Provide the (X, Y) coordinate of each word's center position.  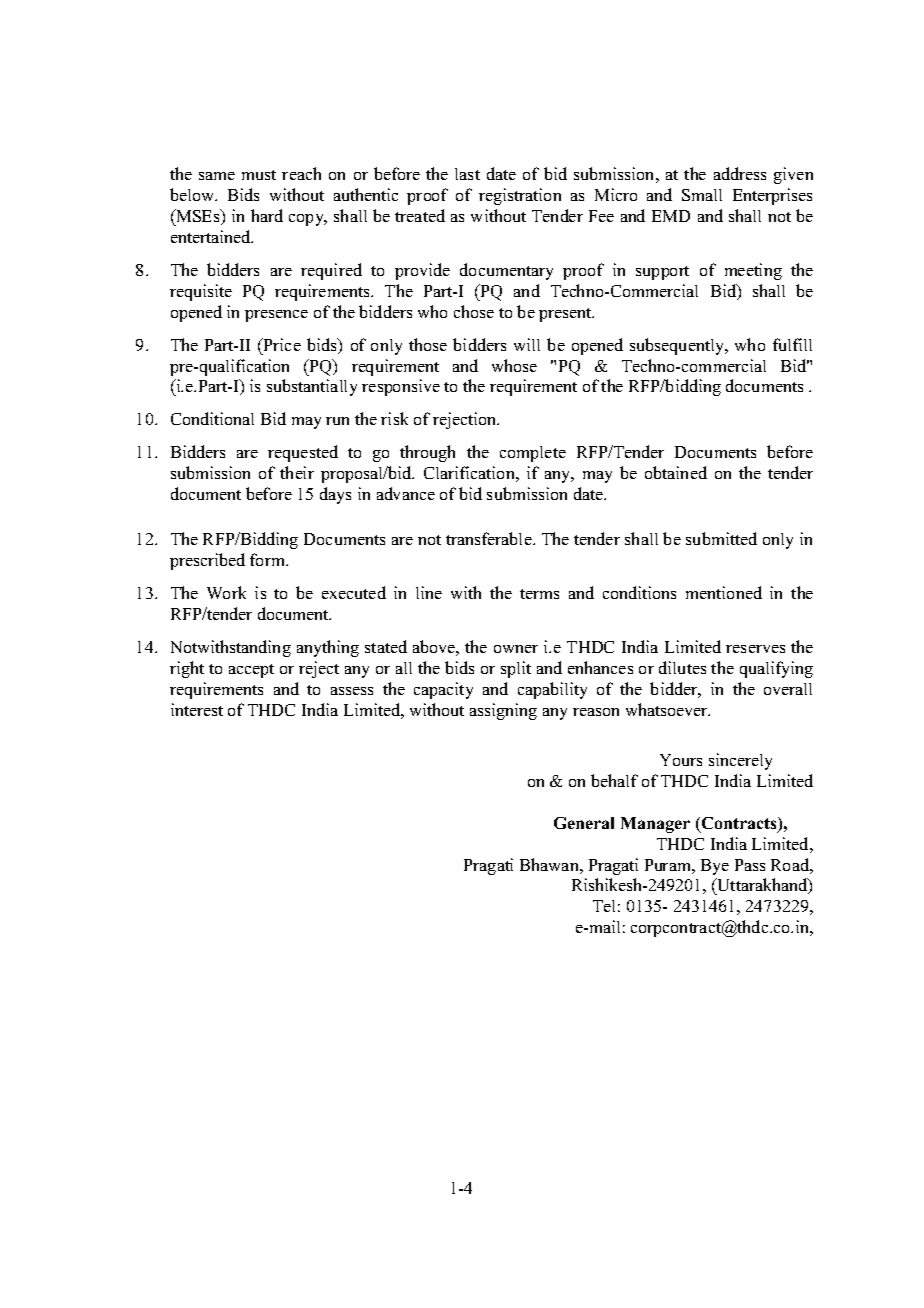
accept (251, 671)
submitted (721, 538)
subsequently (678, 346)
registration (520, 196)
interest (197, 709)
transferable (490, 538)
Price (281, 344)
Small (702, 195)
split (516, 669)
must (259, 175)
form (269, 559)
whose (514, 365)
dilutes (682, 667)
